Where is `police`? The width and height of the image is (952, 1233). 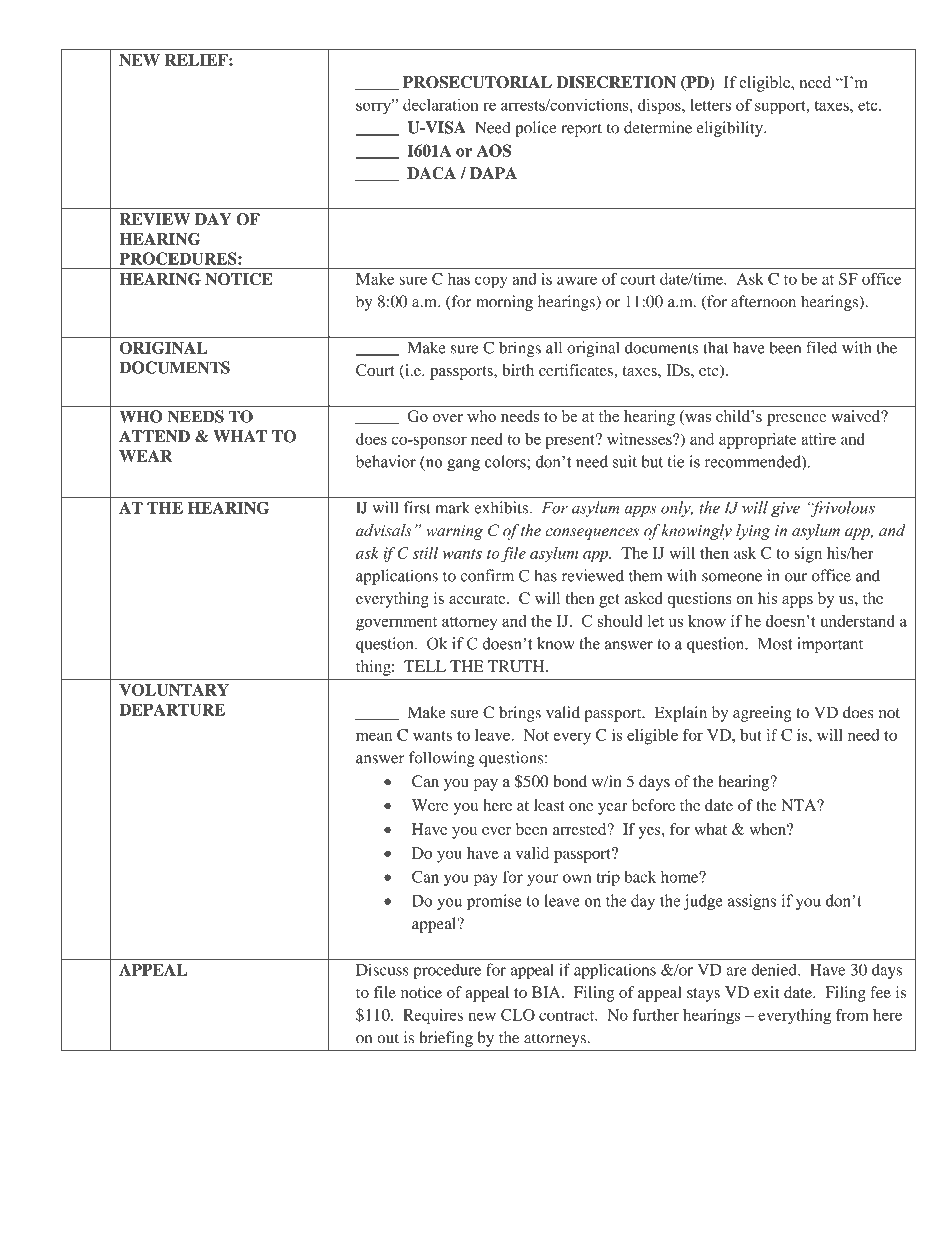
police is located at coordinates (536, 129).
